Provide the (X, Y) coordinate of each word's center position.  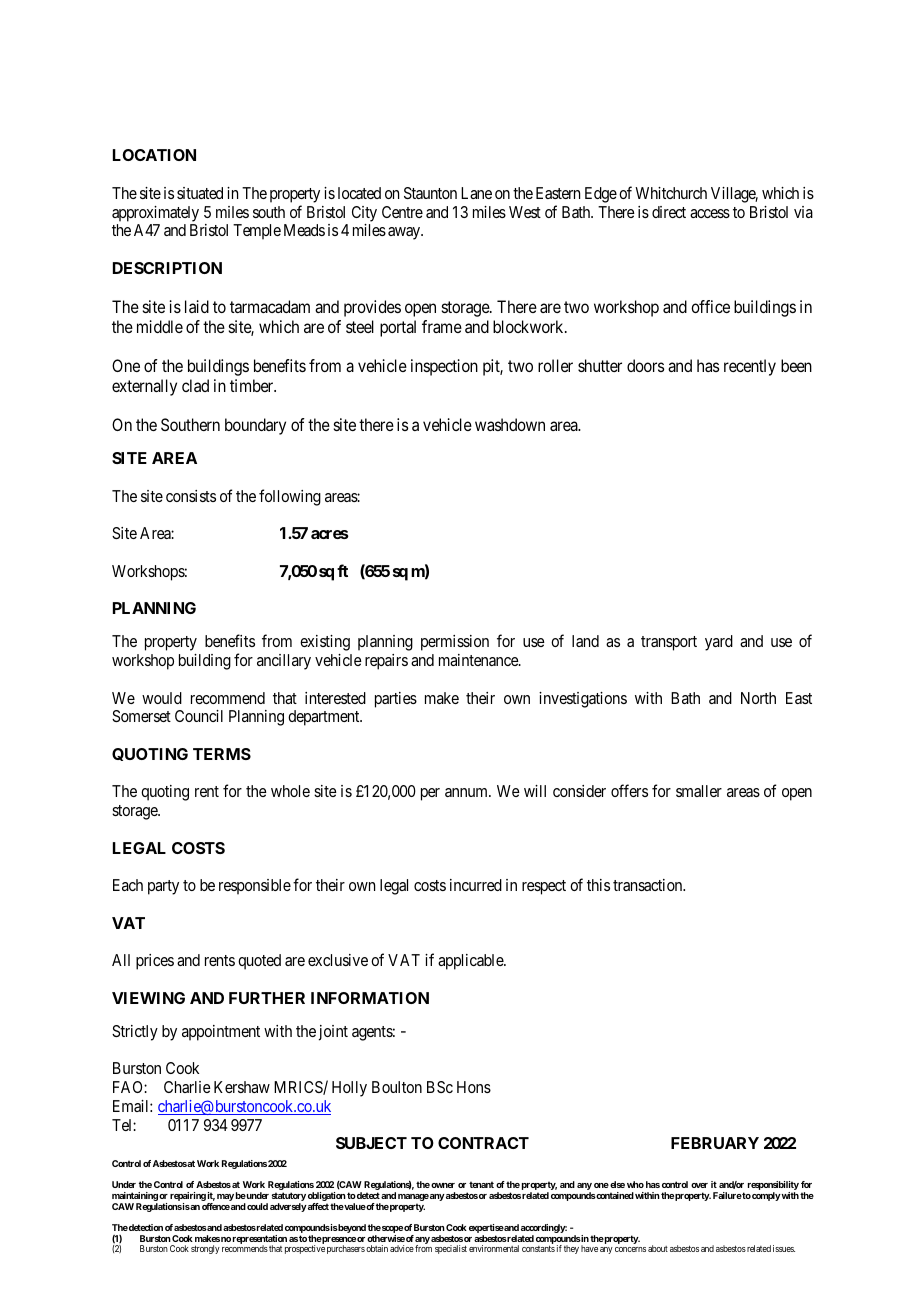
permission (455, 643)
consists (191, 496)
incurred (476, 885)
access (710, 213)
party (163, 887)
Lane (476, 193)
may (225, 1197)
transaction (649, 885)
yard (719, 643)
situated (200, 193)
